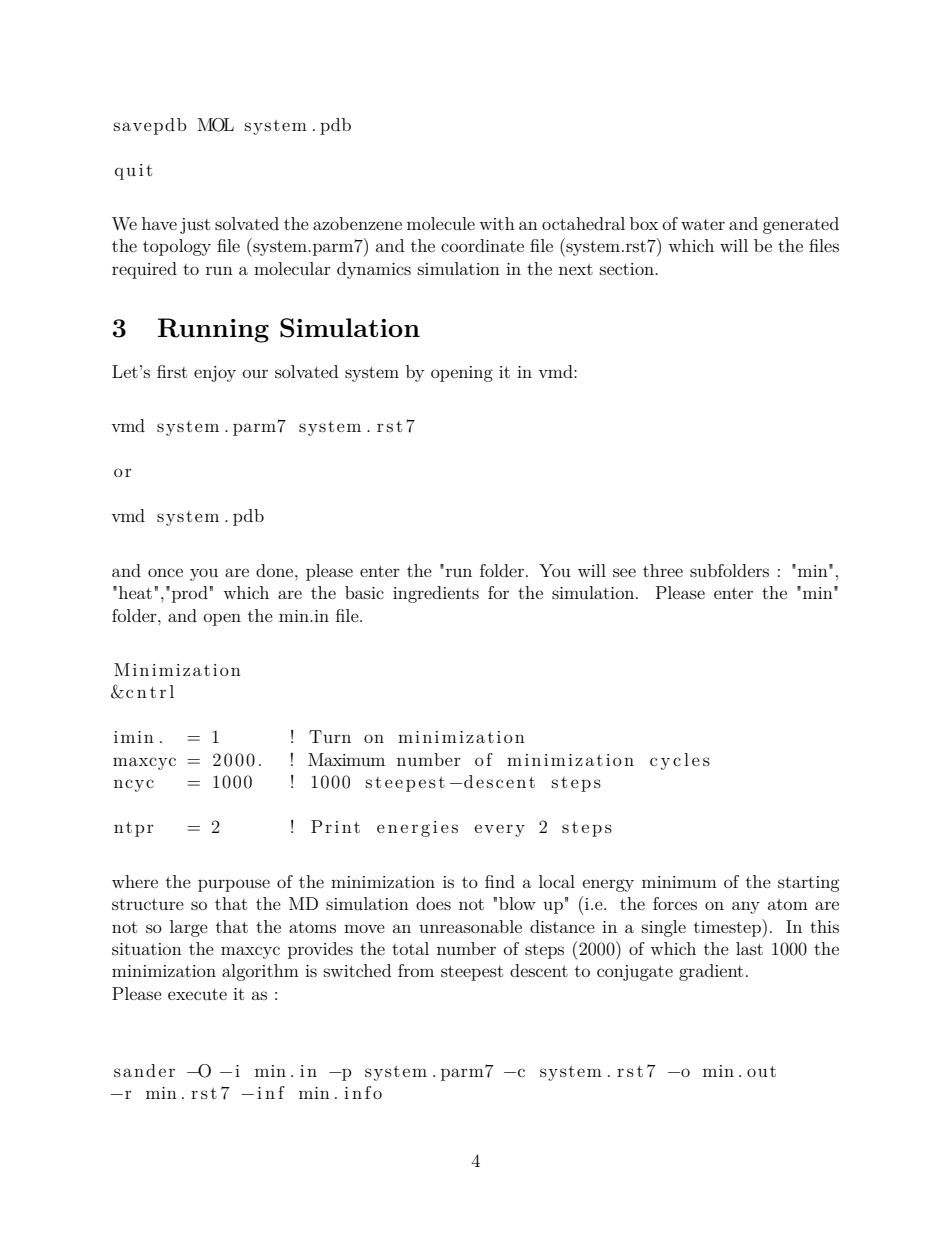 This image has width=952, height=1233. What do you see at coordinates (165, 572) in the image?
I see `once` at bounding box center [165, 572].
